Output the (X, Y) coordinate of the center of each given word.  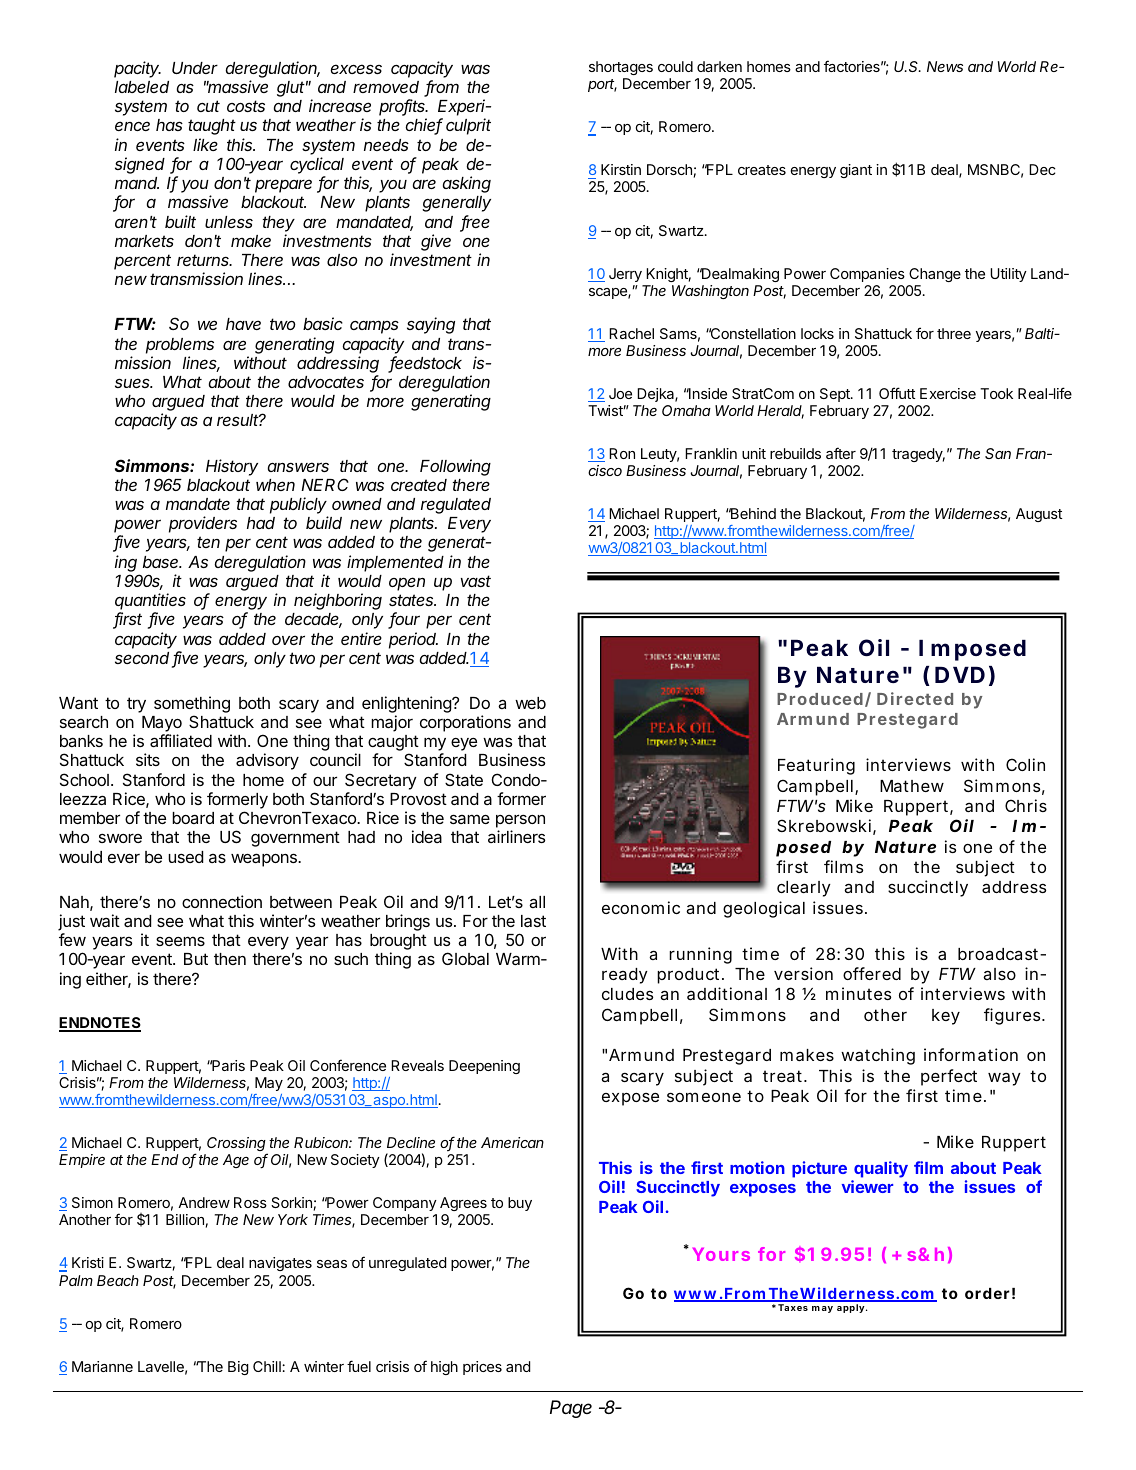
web (530, 703)
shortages (621, 68)
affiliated (181, 740)
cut (208, 106)
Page (571, 1409)
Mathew (912, 786)
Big (238, 1368)
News (945, 66)
